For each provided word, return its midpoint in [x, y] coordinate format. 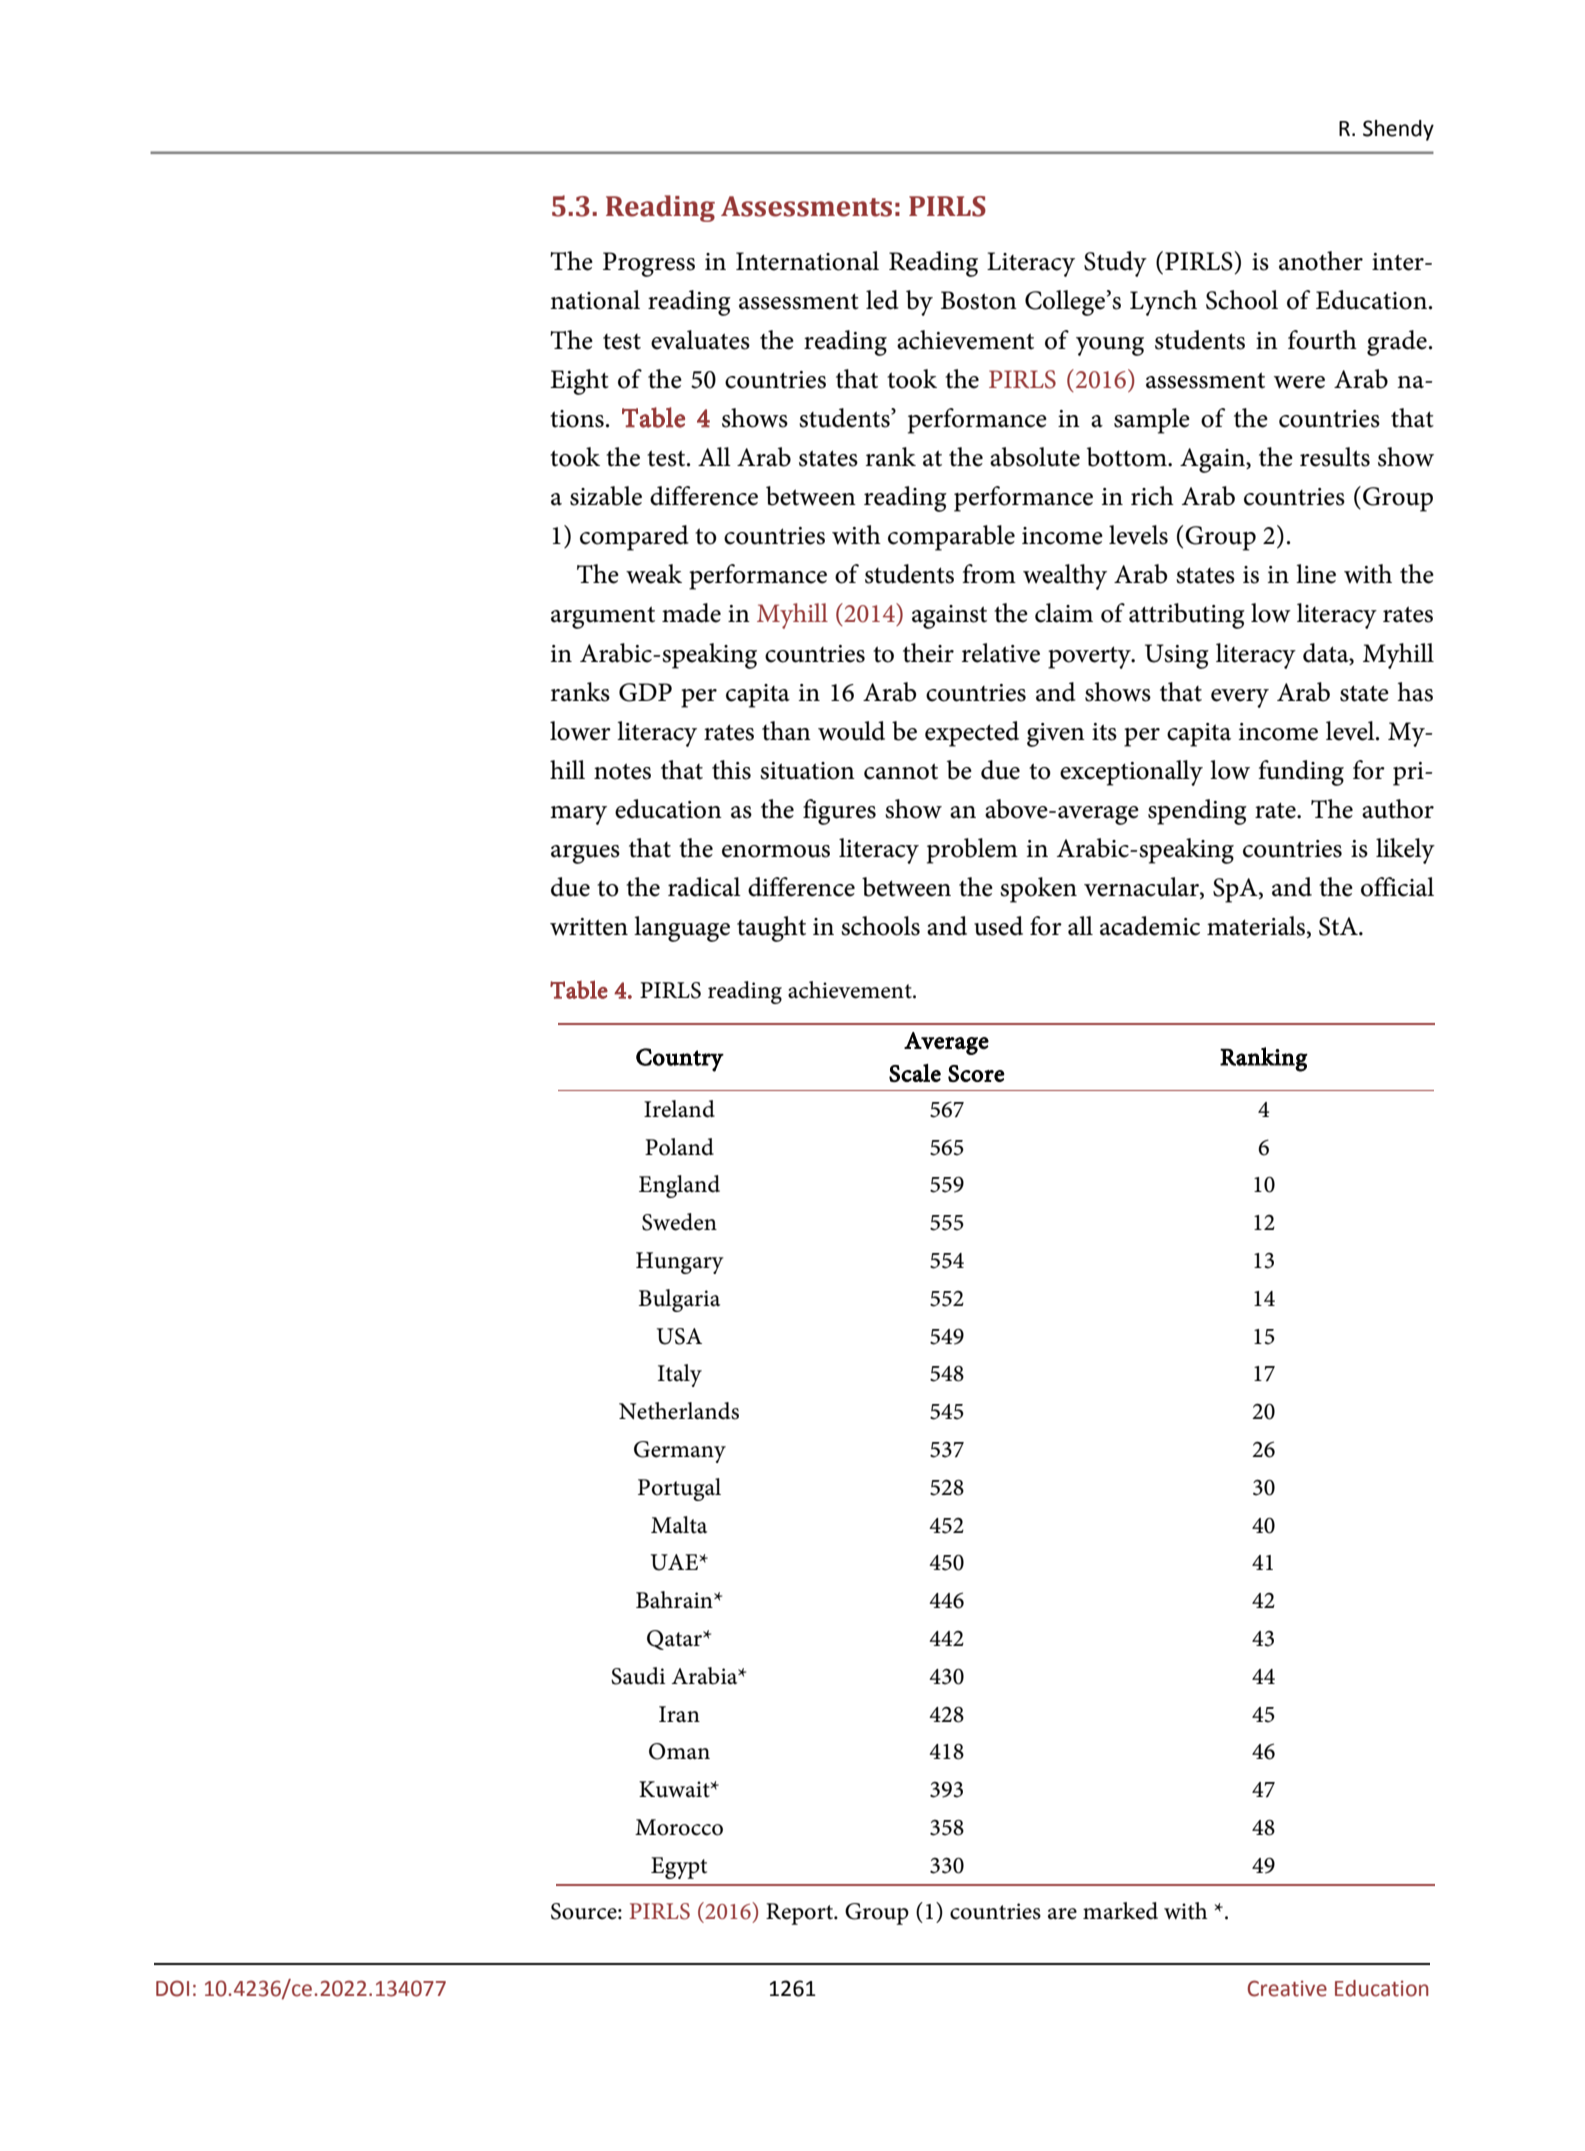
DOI [172, 1988]
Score [976, 1073]
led [882, 300]
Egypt [679, 1868]
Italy [680, 1375]
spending [1197, 812]
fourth [1322, 340]
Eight [579, 382]
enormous [776, 851]
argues [585, 854]
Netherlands [679, 1411]
